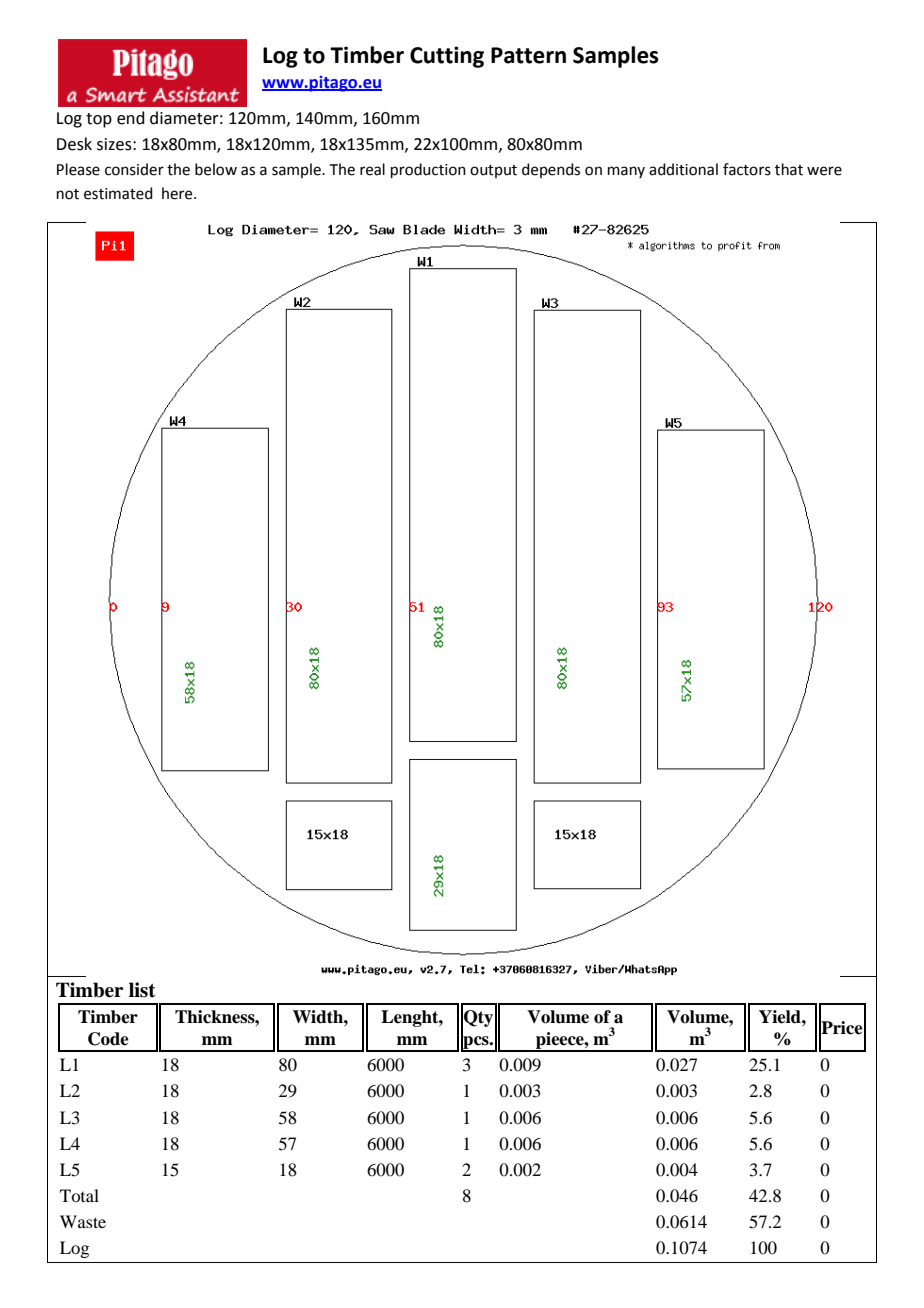 The height and width of the document is (1308, 924). What do you see at coordinates (142, 990) in the document?
I see `list` at bounding box center [142, 990].
